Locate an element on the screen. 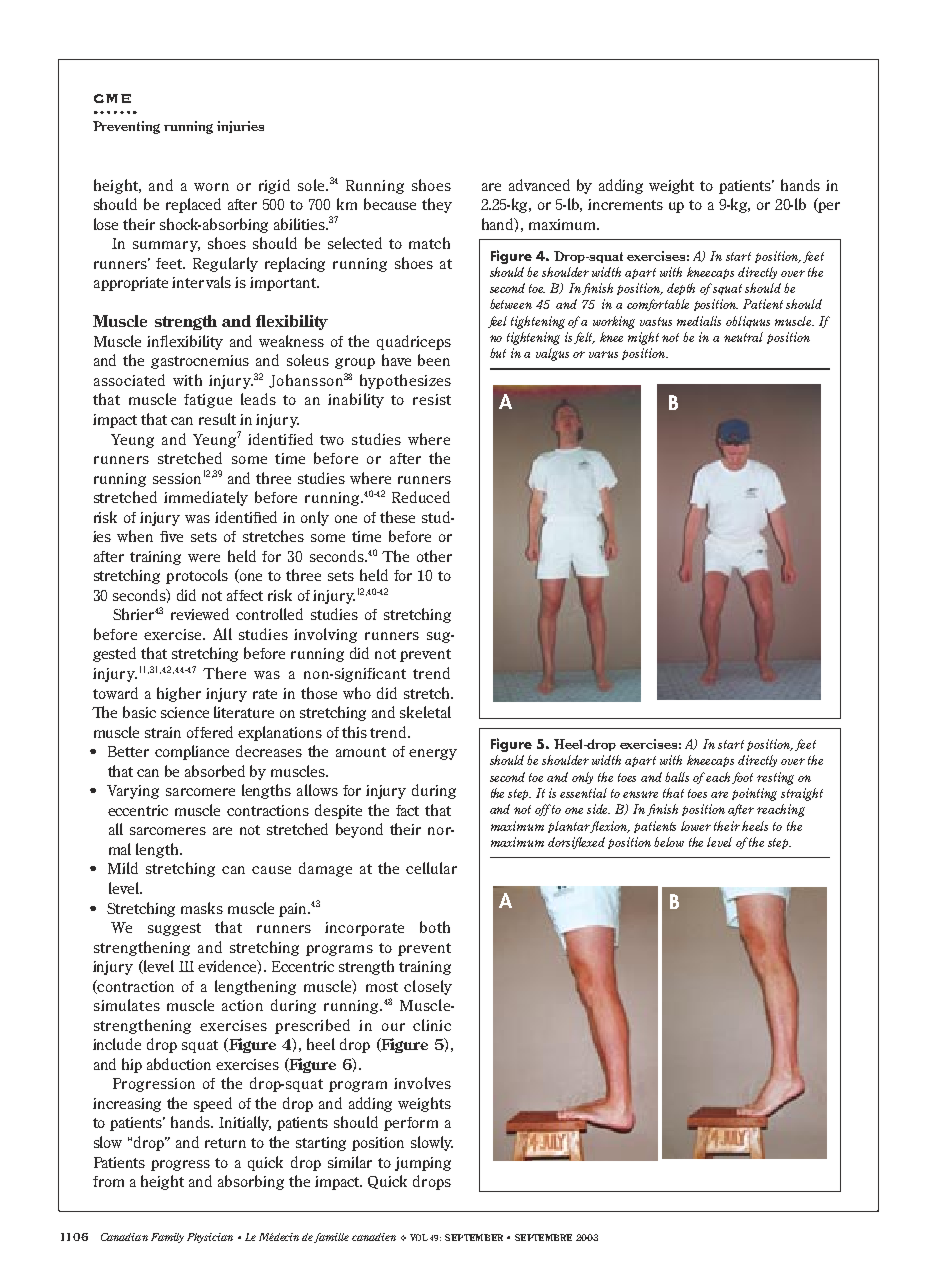  jumping is located at coordinates (423, 1164).
